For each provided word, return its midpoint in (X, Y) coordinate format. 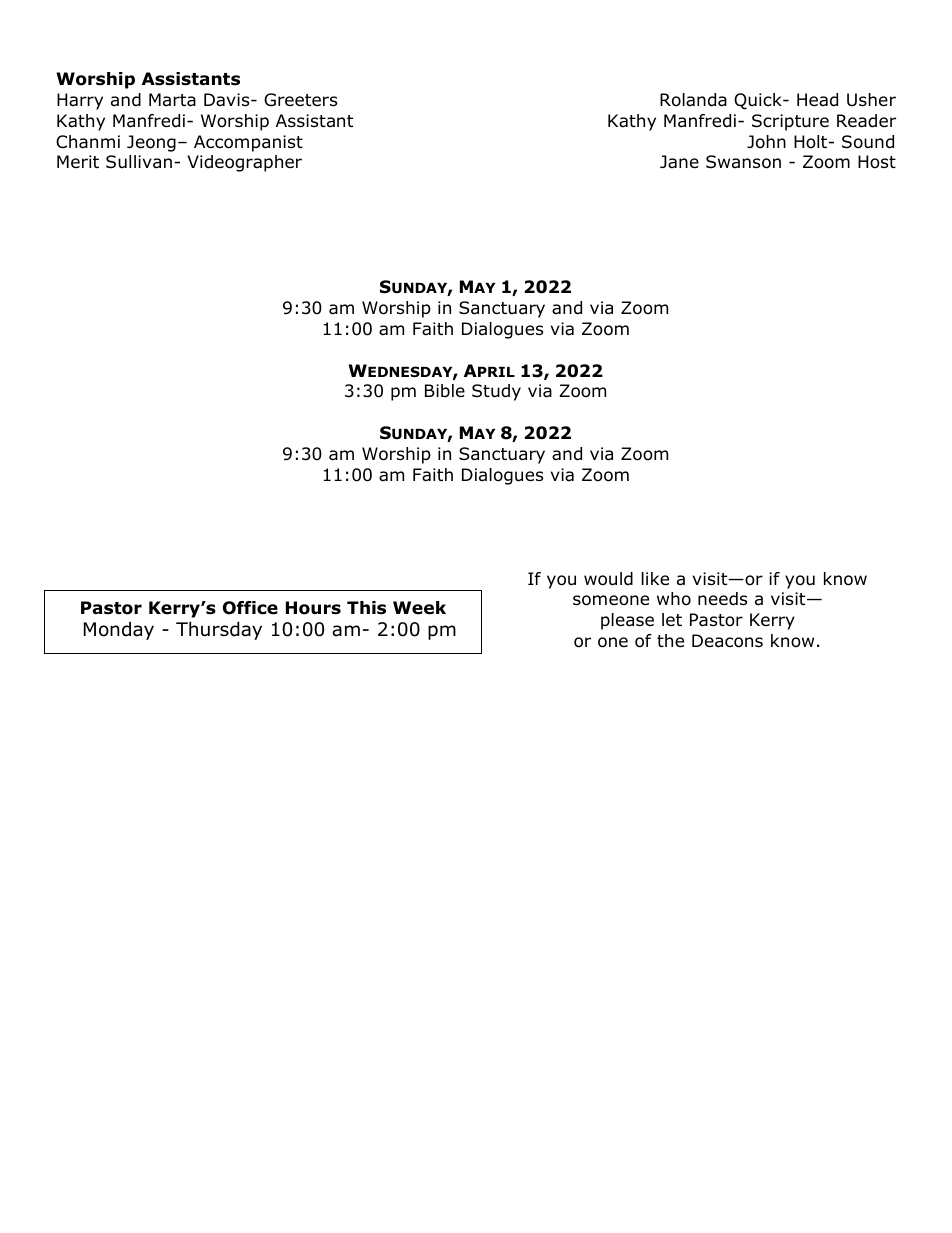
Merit (78, 161)
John (766, 142)
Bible (445, 391)
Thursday (219, 630)
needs (722, 599)
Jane (679, 162)
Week (419, 608)
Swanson (743, 162)
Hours (313, 608)
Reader (866, 121)
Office (250, 608)
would (608, 579)
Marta (172, 100)
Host (877, 162)
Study (496, 392)
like (655, 579)
